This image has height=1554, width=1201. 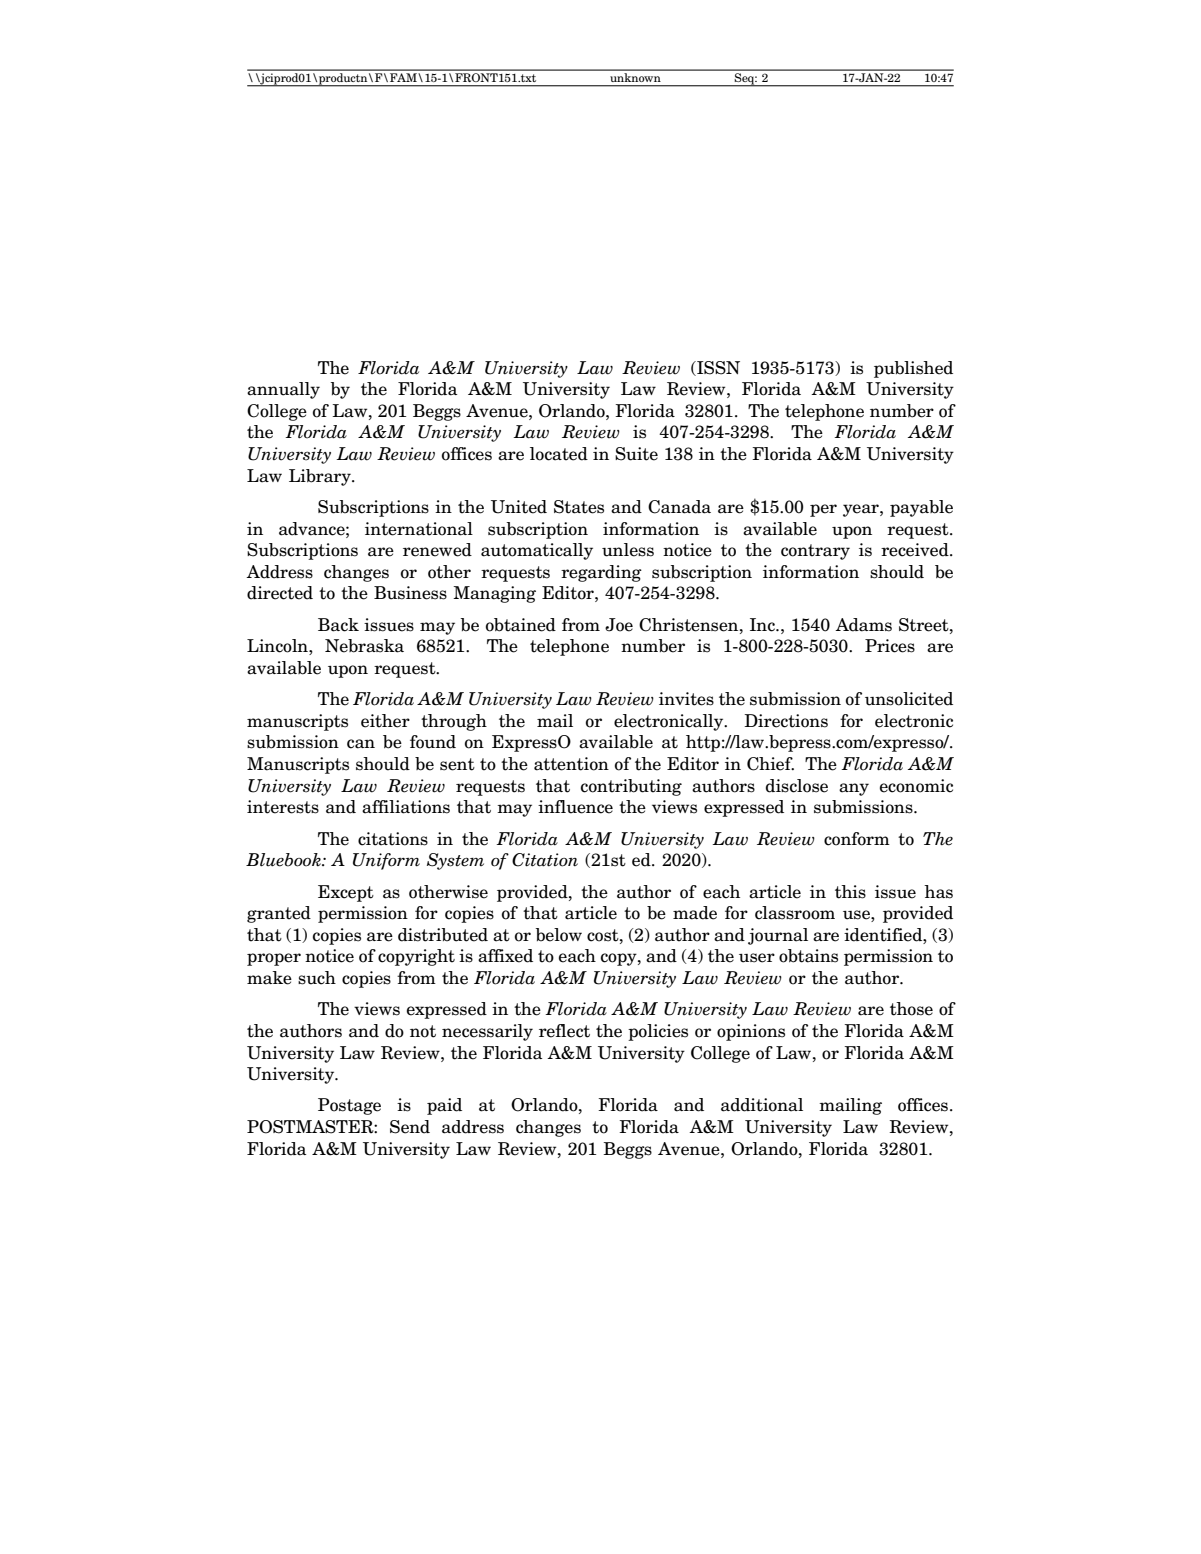 What do you see at coordinates (636, 454) in the image?
I see `Suite` at bounding box center [636, 454].
